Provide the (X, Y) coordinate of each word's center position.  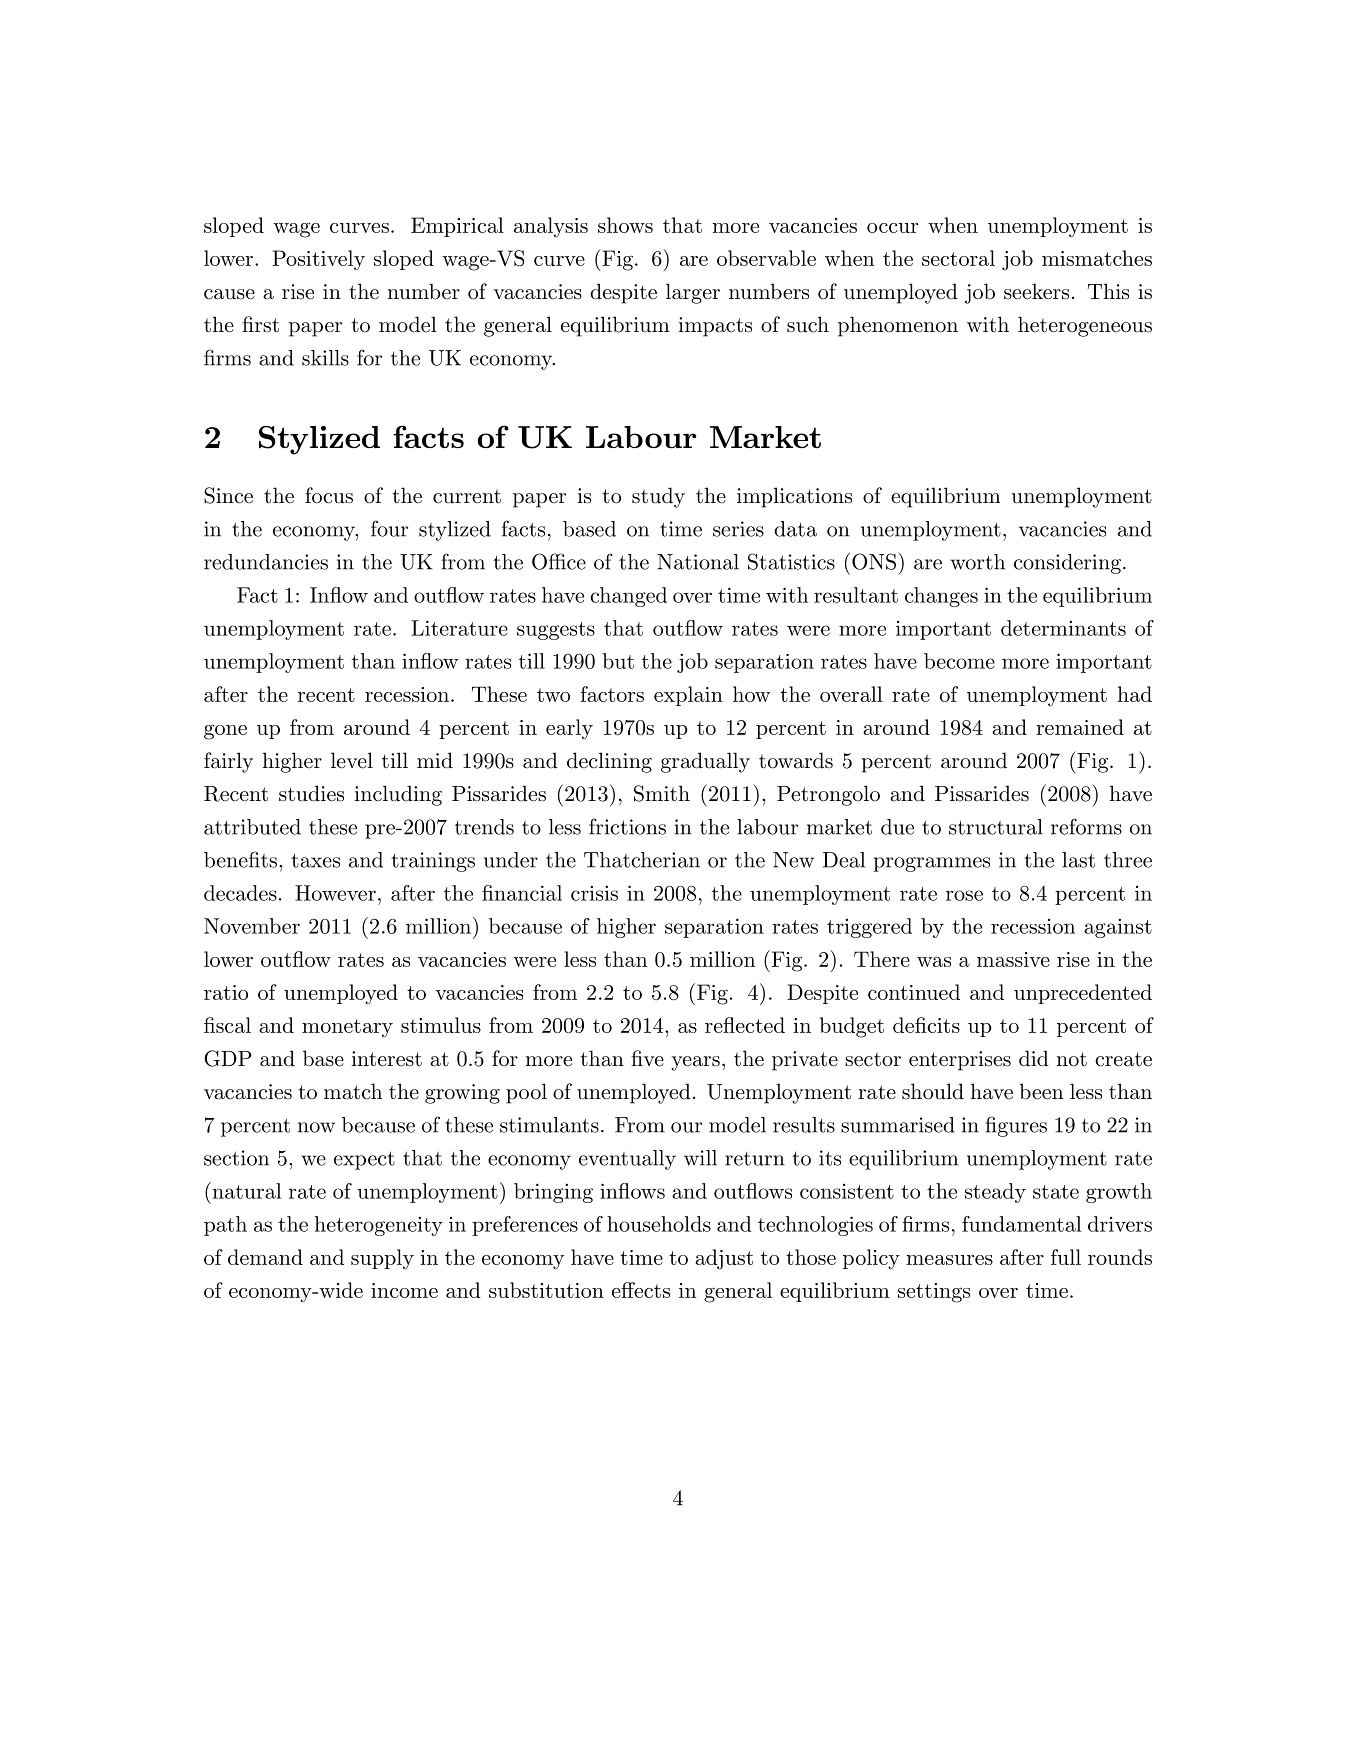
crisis (594, 893)
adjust (724, 1259)
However (335, 893)
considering (1067, 564)
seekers (1036, 291)
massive (1013, 959)
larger (693, 293)
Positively (318, 260)
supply (382, 1259)
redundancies (266, 562)
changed (628, 597)
